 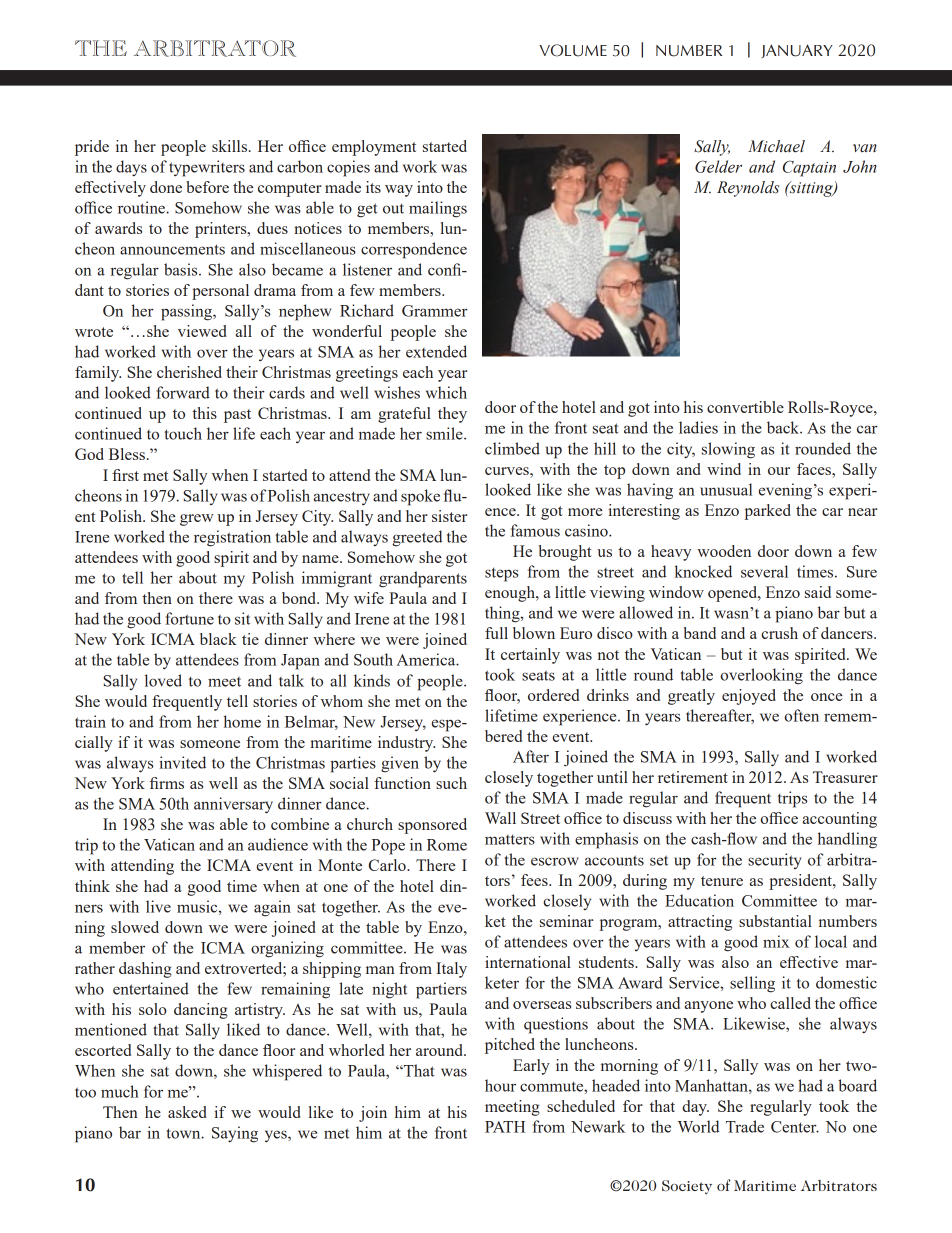 What do you see at coordinates (797, 51) in the image?
I see `JANUARY` at bounding box center [797, 51].
